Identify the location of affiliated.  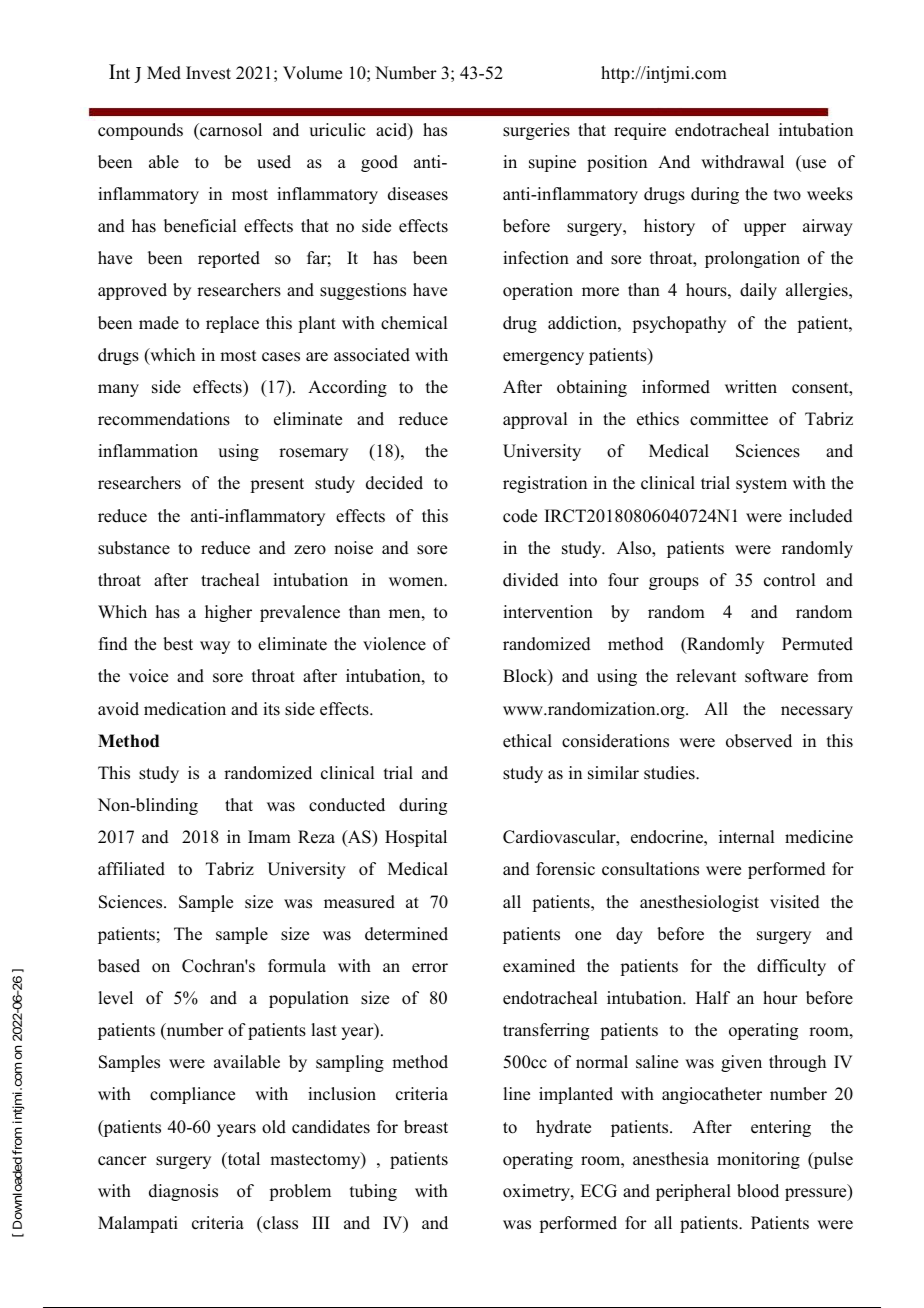
(131, 869).
